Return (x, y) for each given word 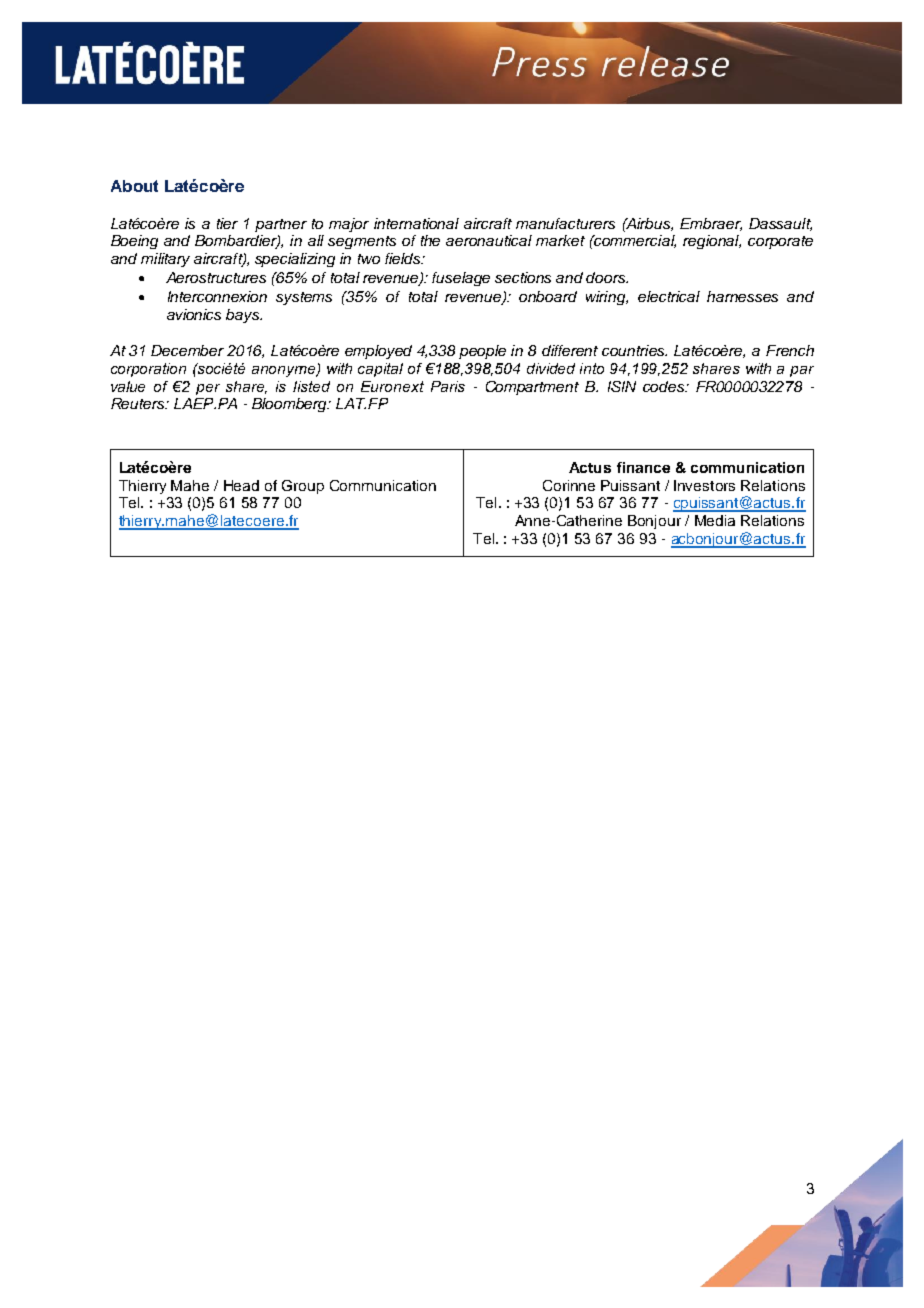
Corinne (569, 485)
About (134, 186)
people (482, 352)
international (416, 223)
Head (241, 485)
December (187, 350)
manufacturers (565, 223)
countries (634, 350)
